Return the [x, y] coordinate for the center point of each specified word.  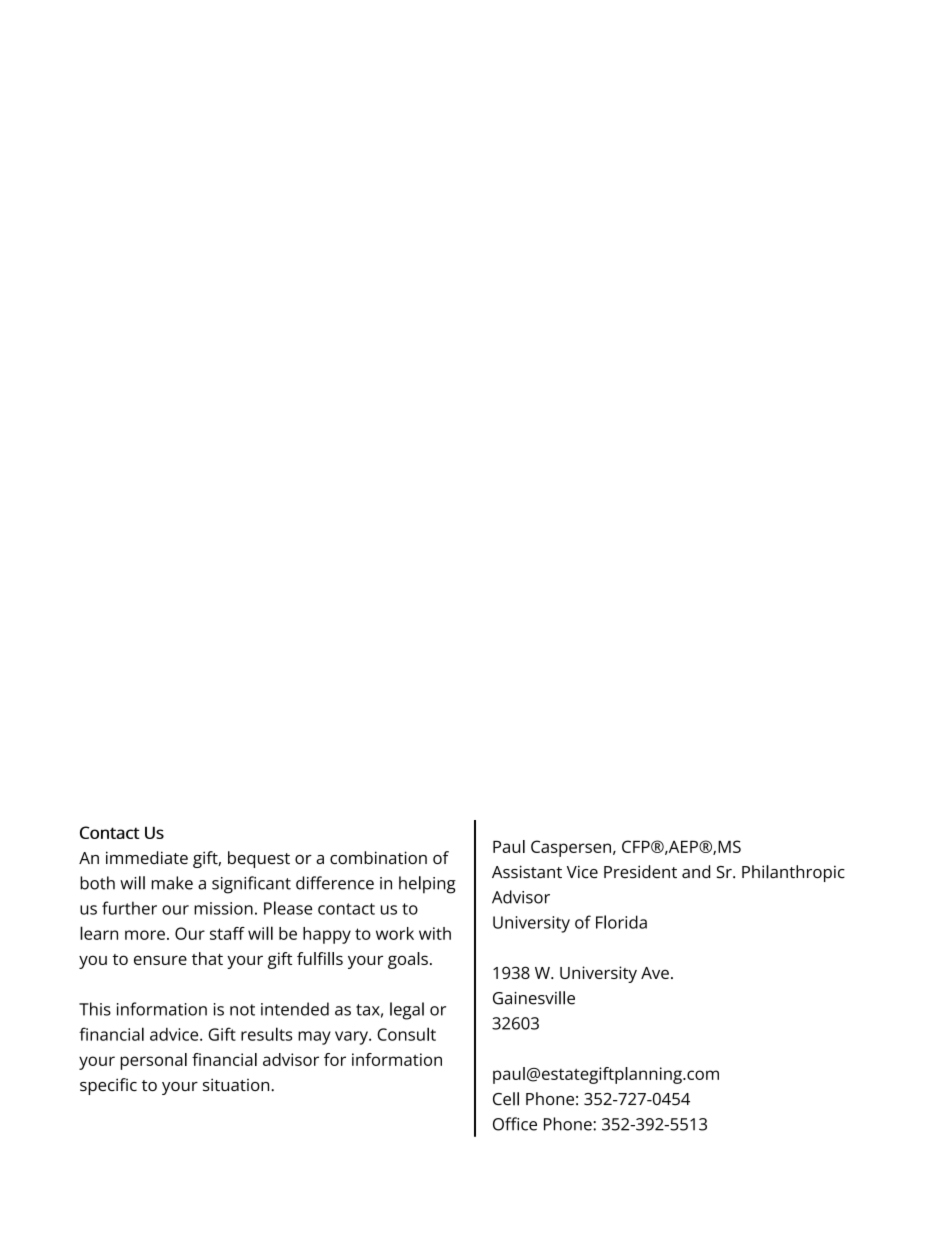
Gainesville [534, 998]
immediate [147, 858]
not [242, 1010]
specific [108, 1086]
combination [378, 857]
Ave [655, 973]
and [696, 872]
